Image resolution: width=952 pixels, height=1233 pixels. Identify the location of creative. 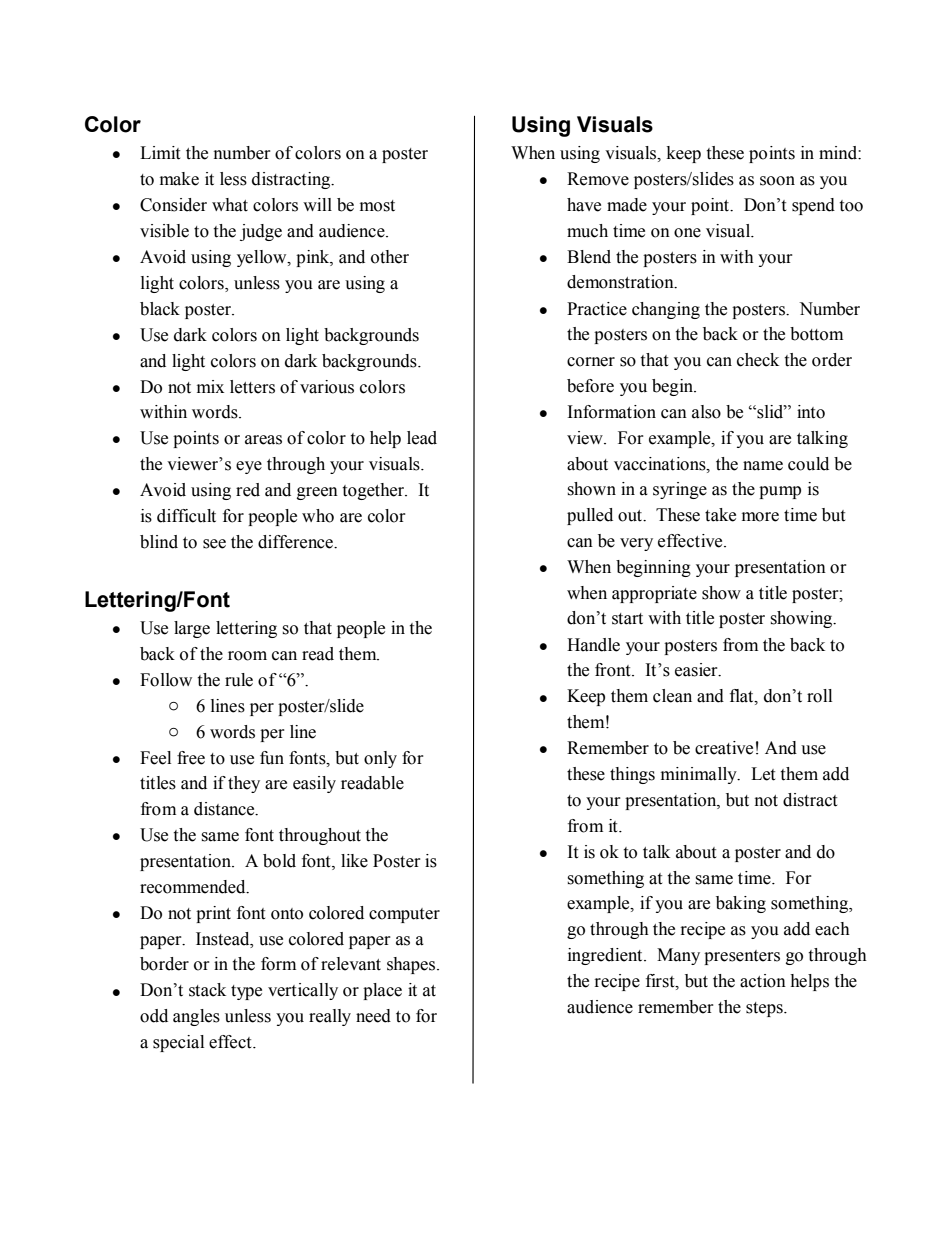
(724, 748).
